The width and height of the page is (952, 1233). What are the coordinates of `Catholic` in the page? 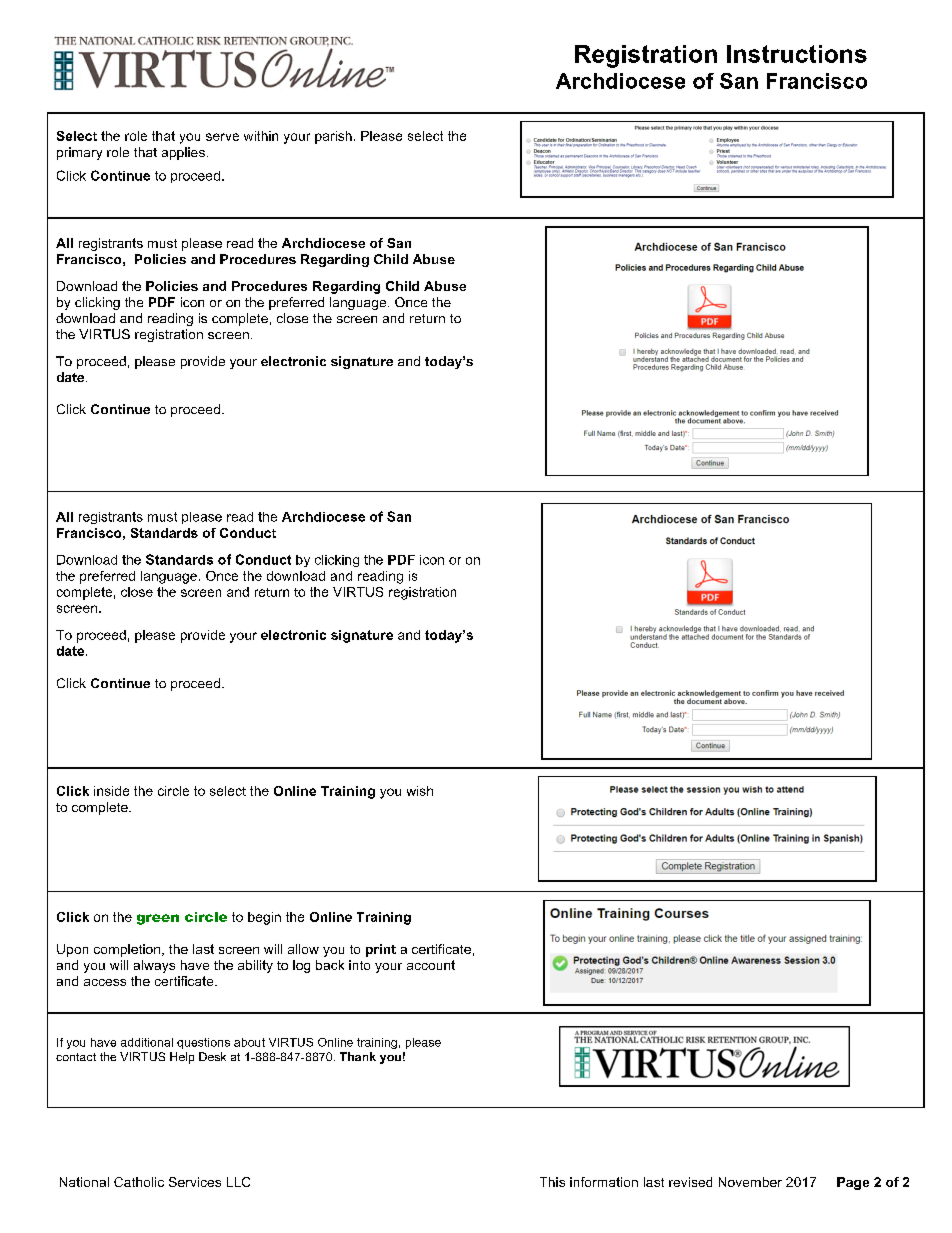 It's located at (139, 1182).
